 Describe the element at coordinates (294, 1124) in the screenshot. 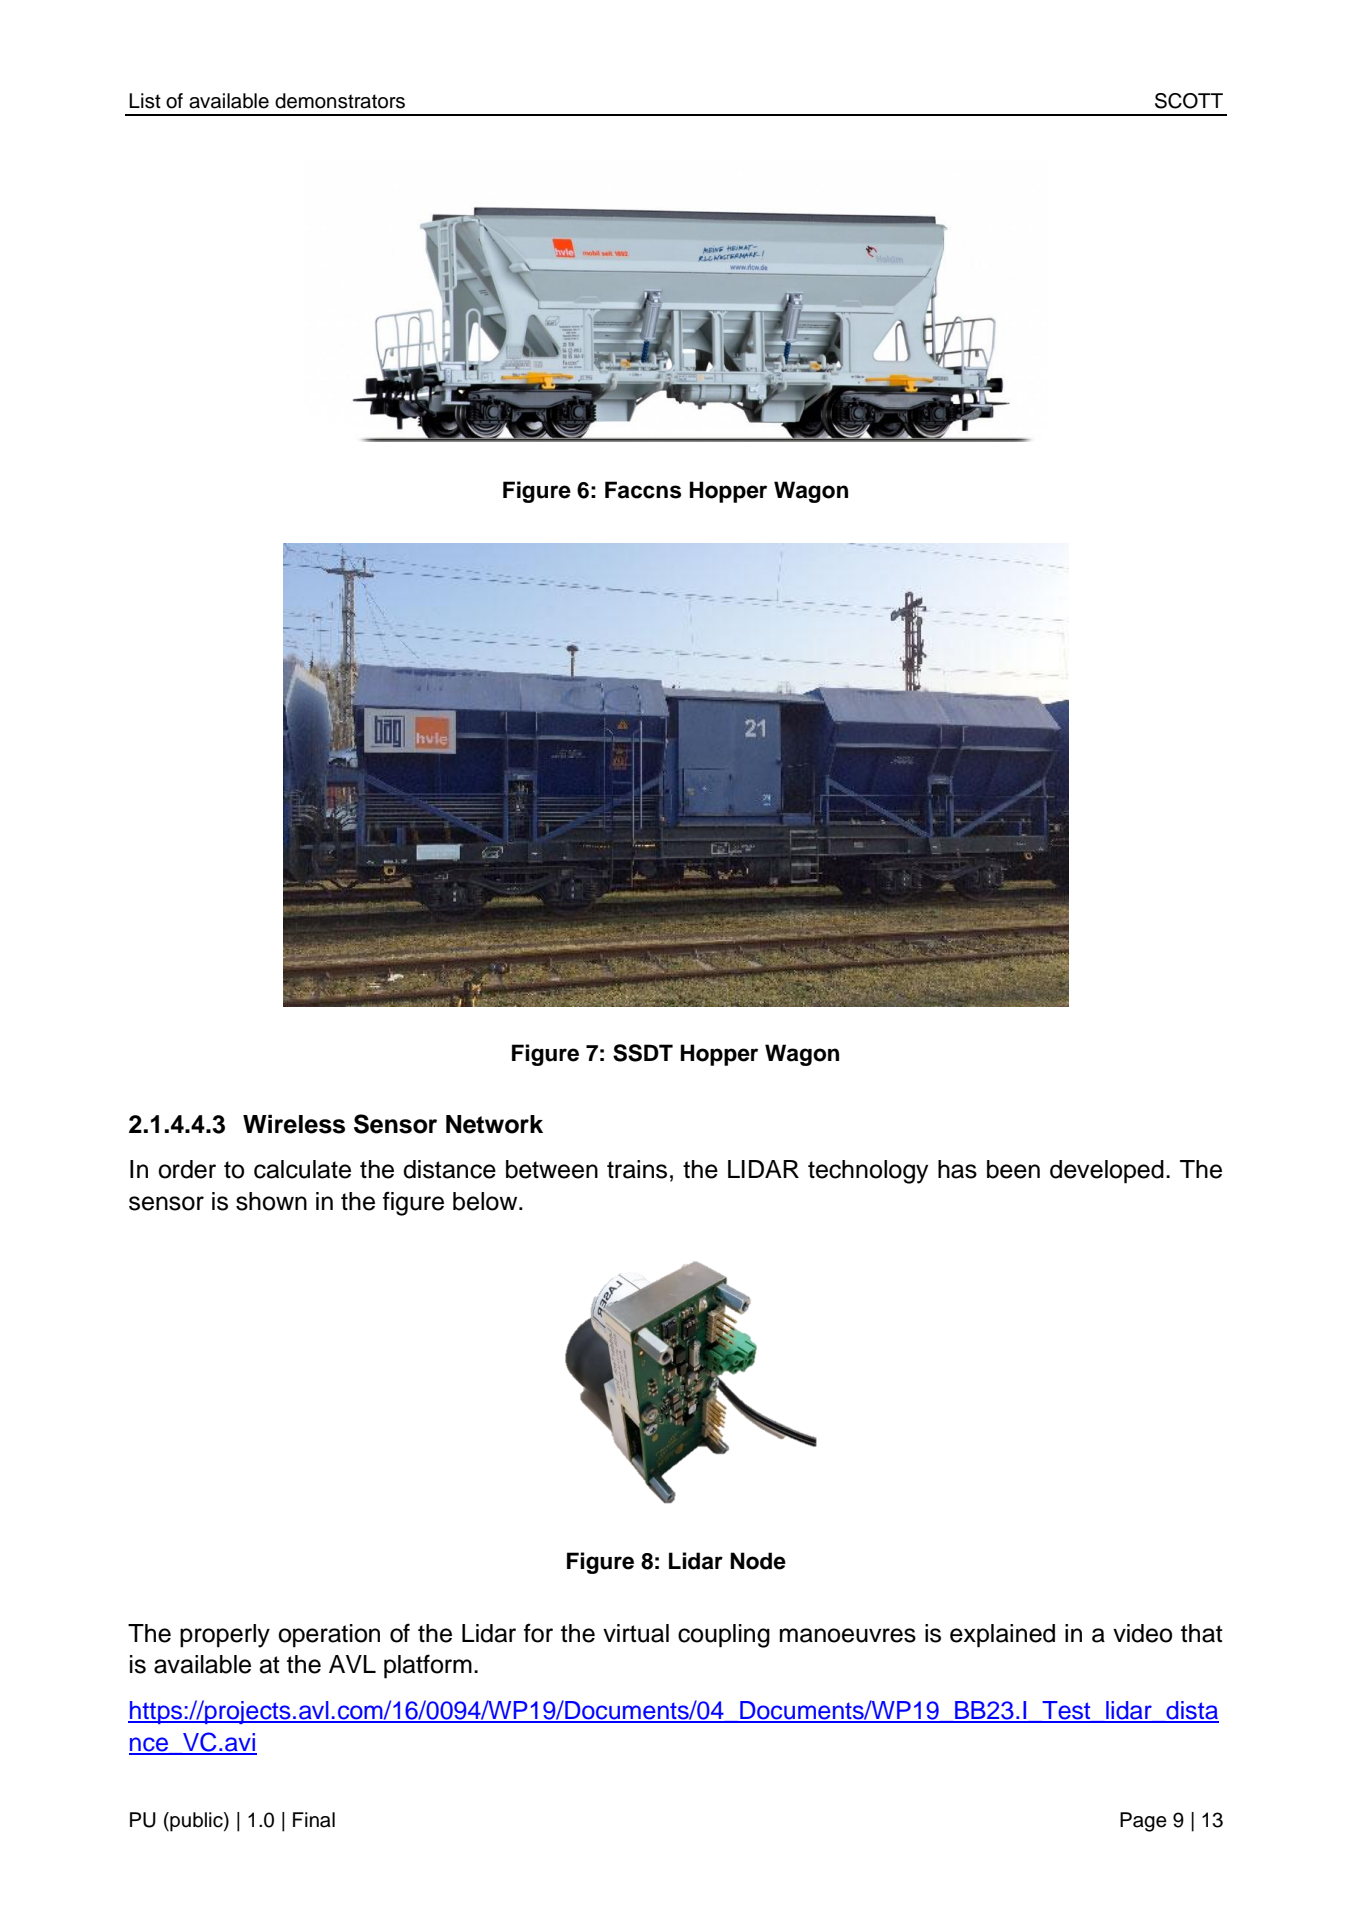

I see `Wireless` at that location.
